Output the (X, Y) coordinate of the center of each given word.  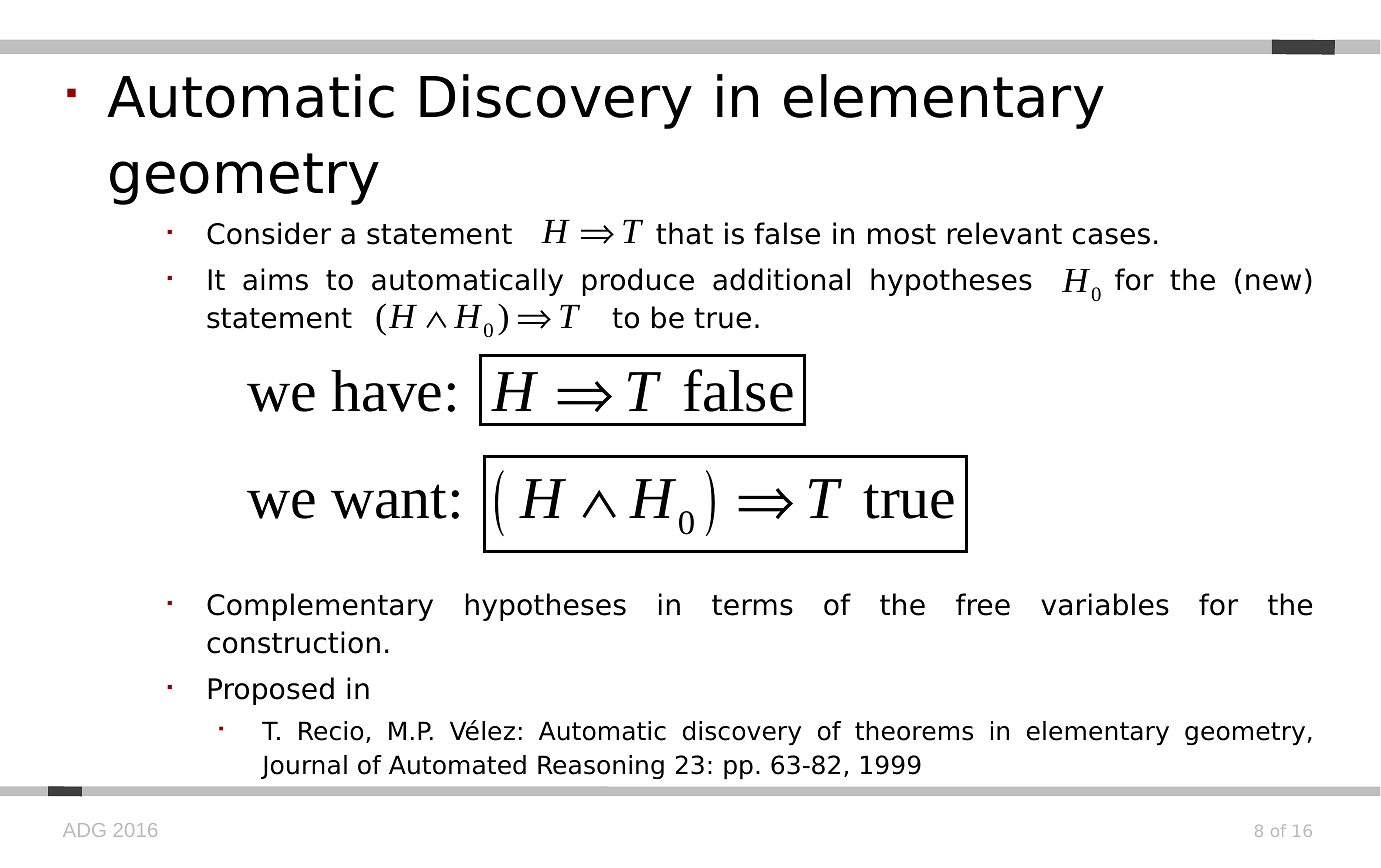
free (983, 604)
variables (1105, 604)
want (389, 501)
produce (638, 282)
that (684, 233)
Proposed (271, 691)
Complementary (320, 607)
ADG (84, 830)
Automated (457, 765)
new (1273, 282)
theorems (914, 731)
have (386, 391)
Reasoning (601, 767)
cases (1111, 236)
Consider (269, 233)
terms (752, 605)
